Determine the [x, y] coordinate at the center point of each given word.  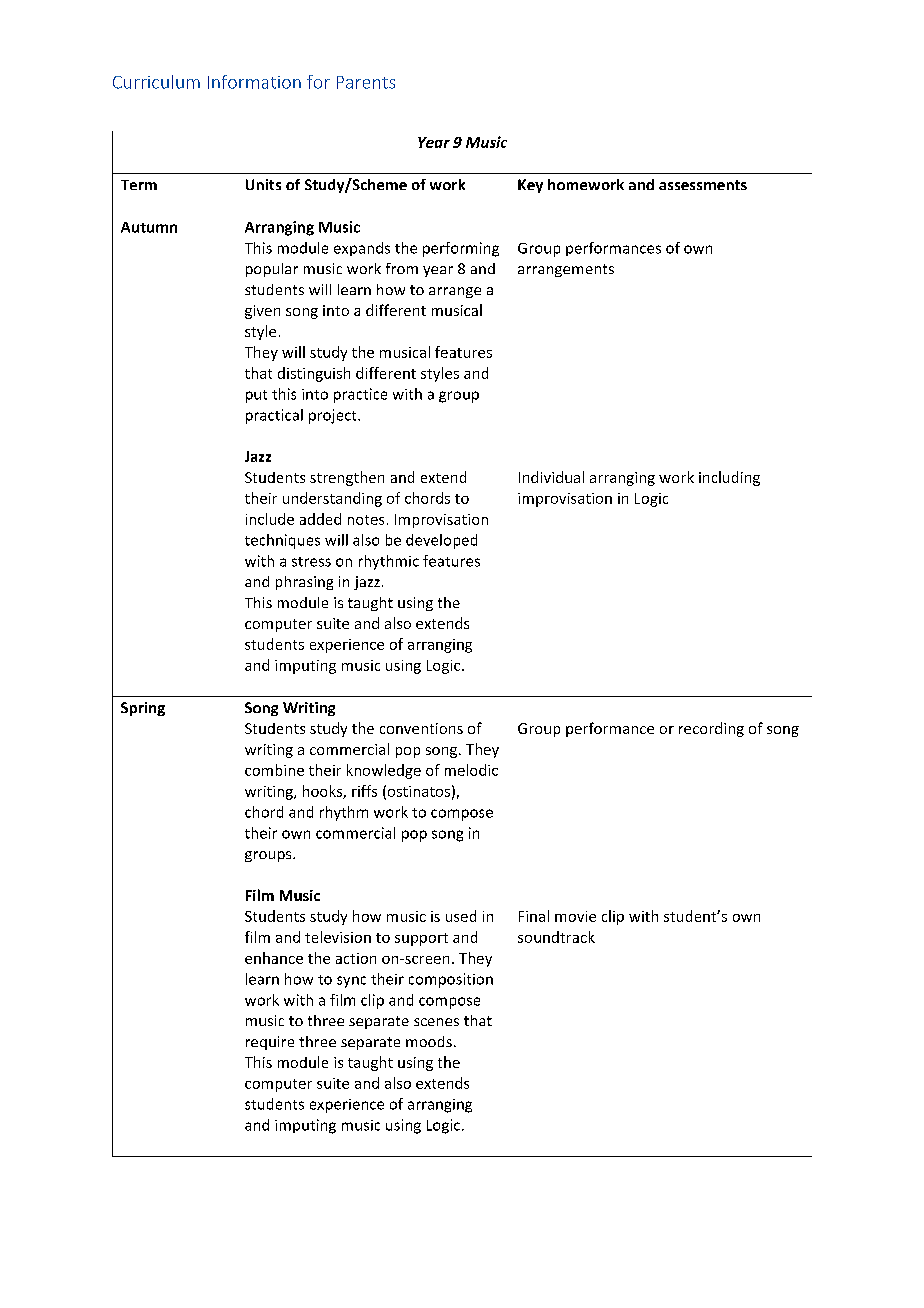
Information [254, 82]
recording [711, 729]
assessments [703, 185]
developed [441, 541]
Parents [366, 82]
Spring [143, 709]
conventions [421, 728]
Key [530, 186]
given [262, 312]
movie [575, 916]
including [729, 478]
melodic [471, 770]
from [402, 268]
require [270, 1043]
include [270, 519]
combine [274, 770]
